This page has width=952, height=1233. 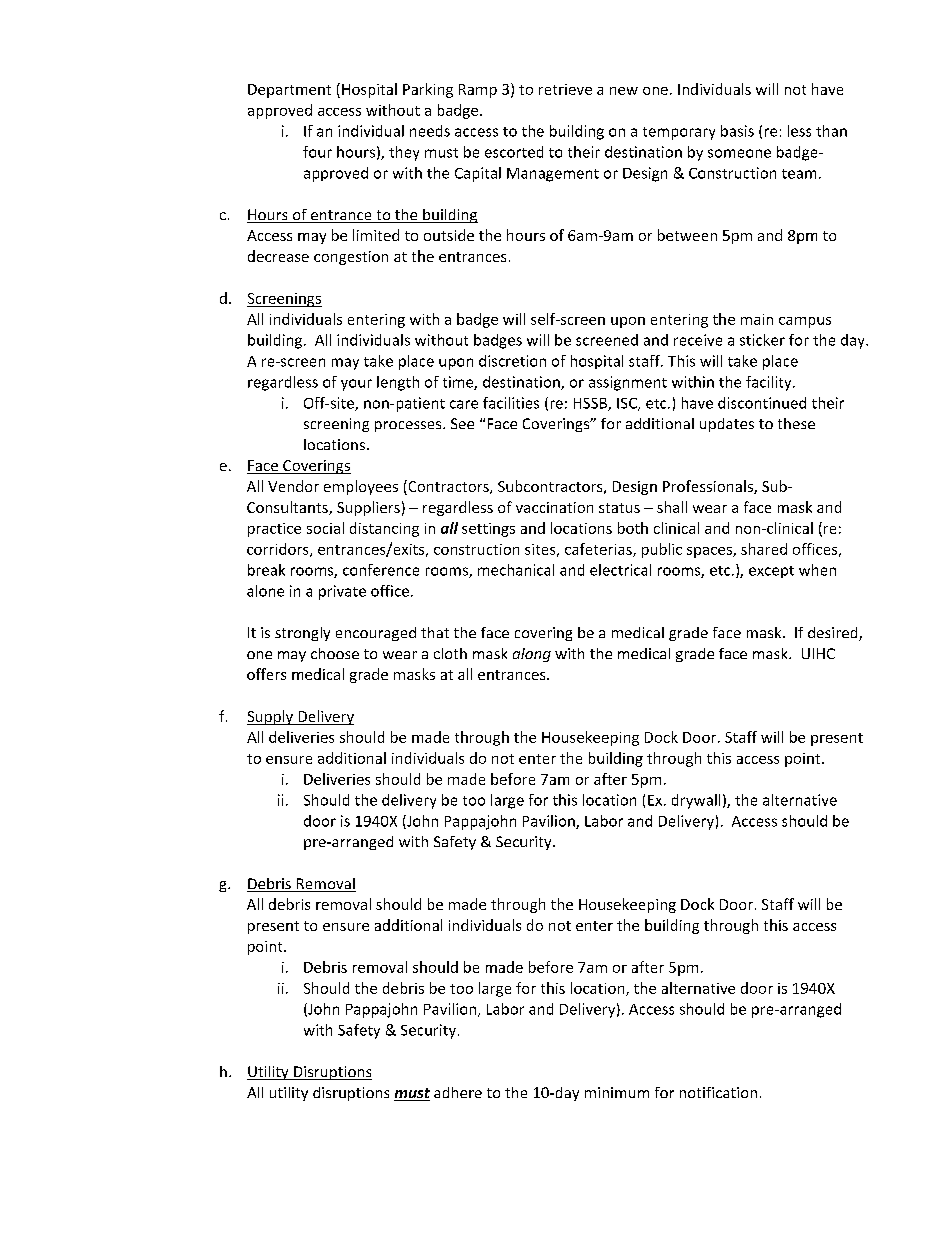 What do you see at coordinates (565, 89) in the page?
I see `retrieve` at bounding box center [565, 89].
